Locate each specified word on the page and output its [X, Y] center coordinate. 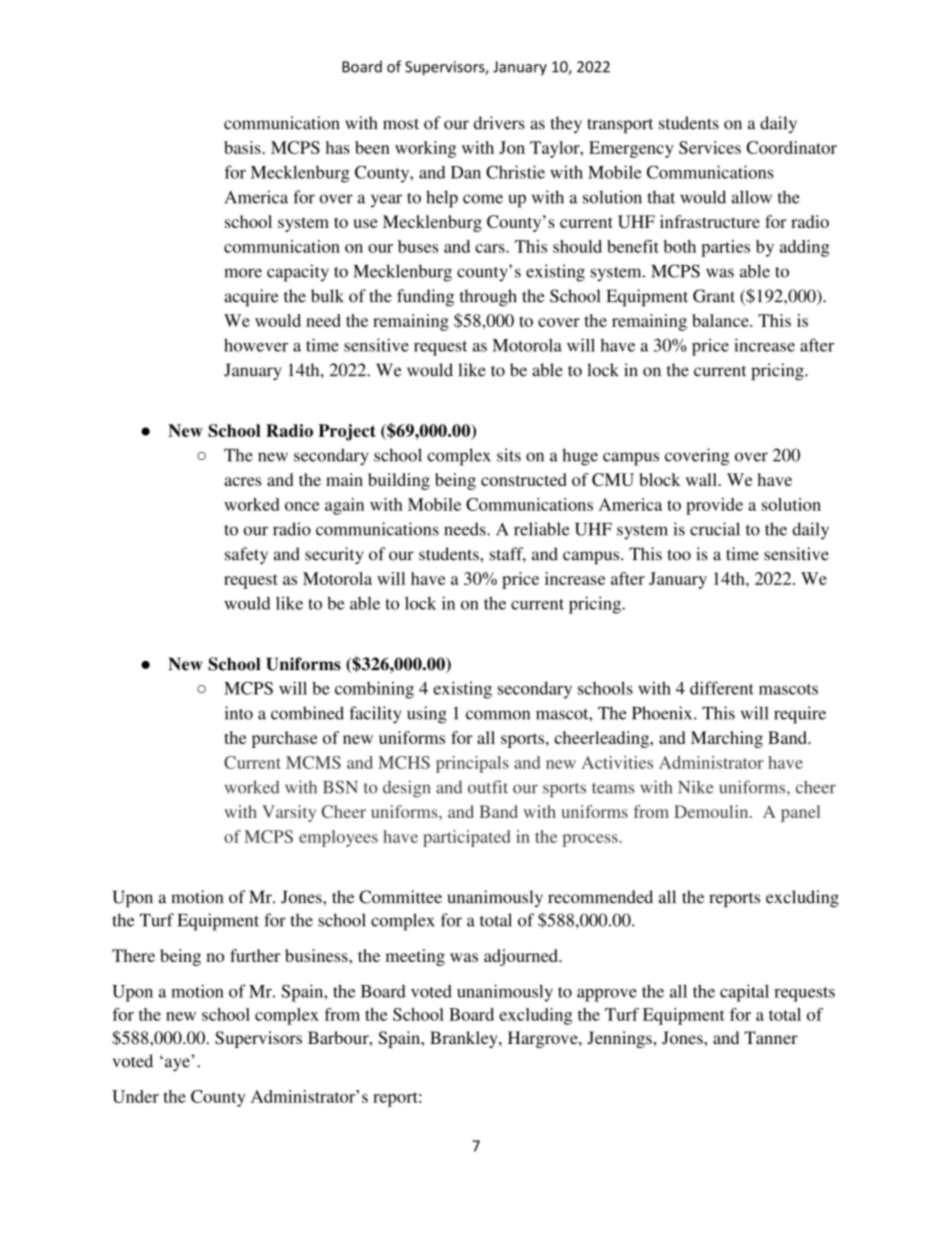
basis [242, 147]
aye [176, 1064]
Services [710, 147]
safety [246, 555]
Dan [466, 172]
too [679, 555]
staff [508, 555]
